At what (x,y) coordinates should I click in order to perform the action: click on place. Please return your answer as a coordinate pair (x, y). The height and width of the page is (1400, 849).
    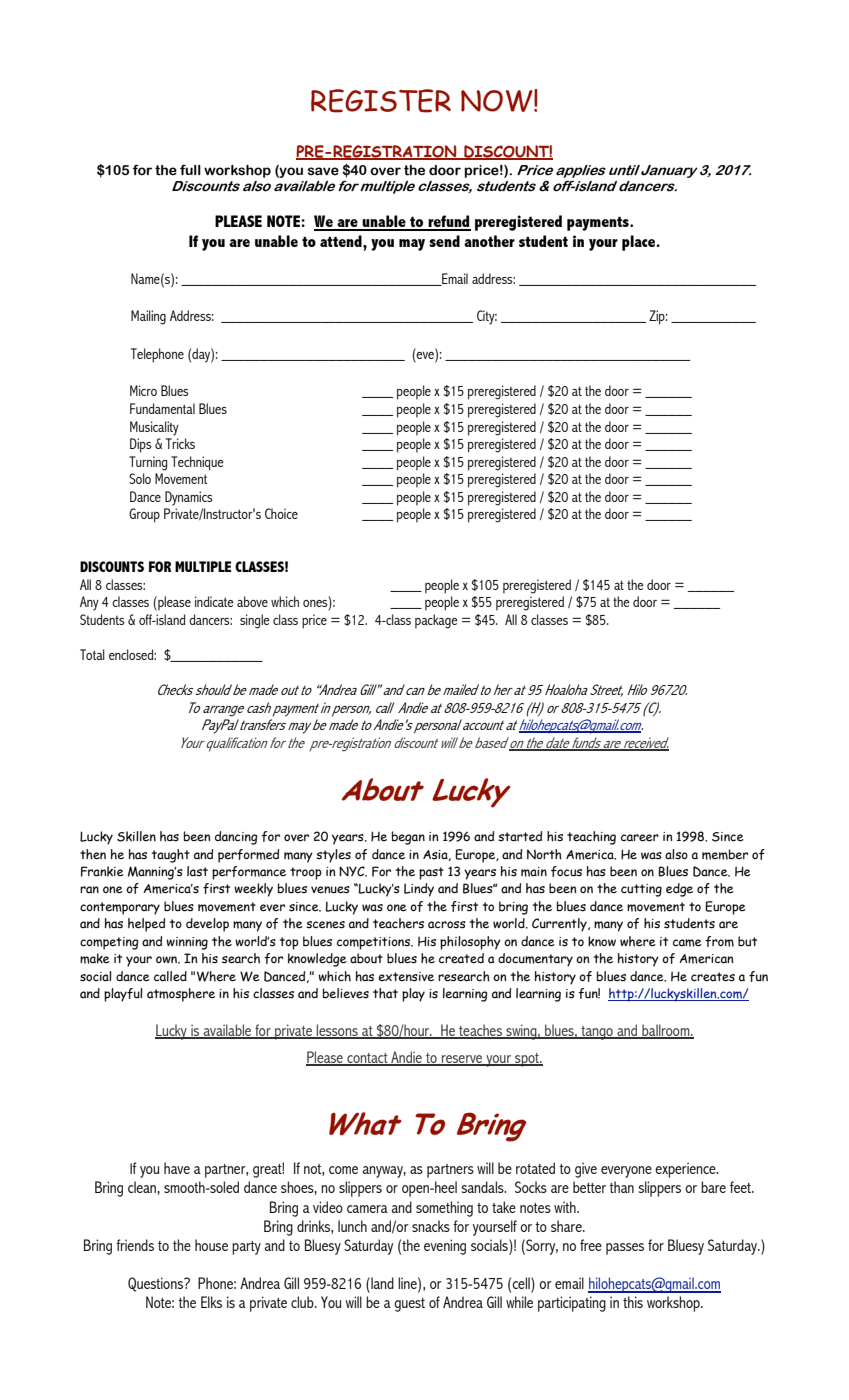
    Looking at the image, I should click on (640, 243).
